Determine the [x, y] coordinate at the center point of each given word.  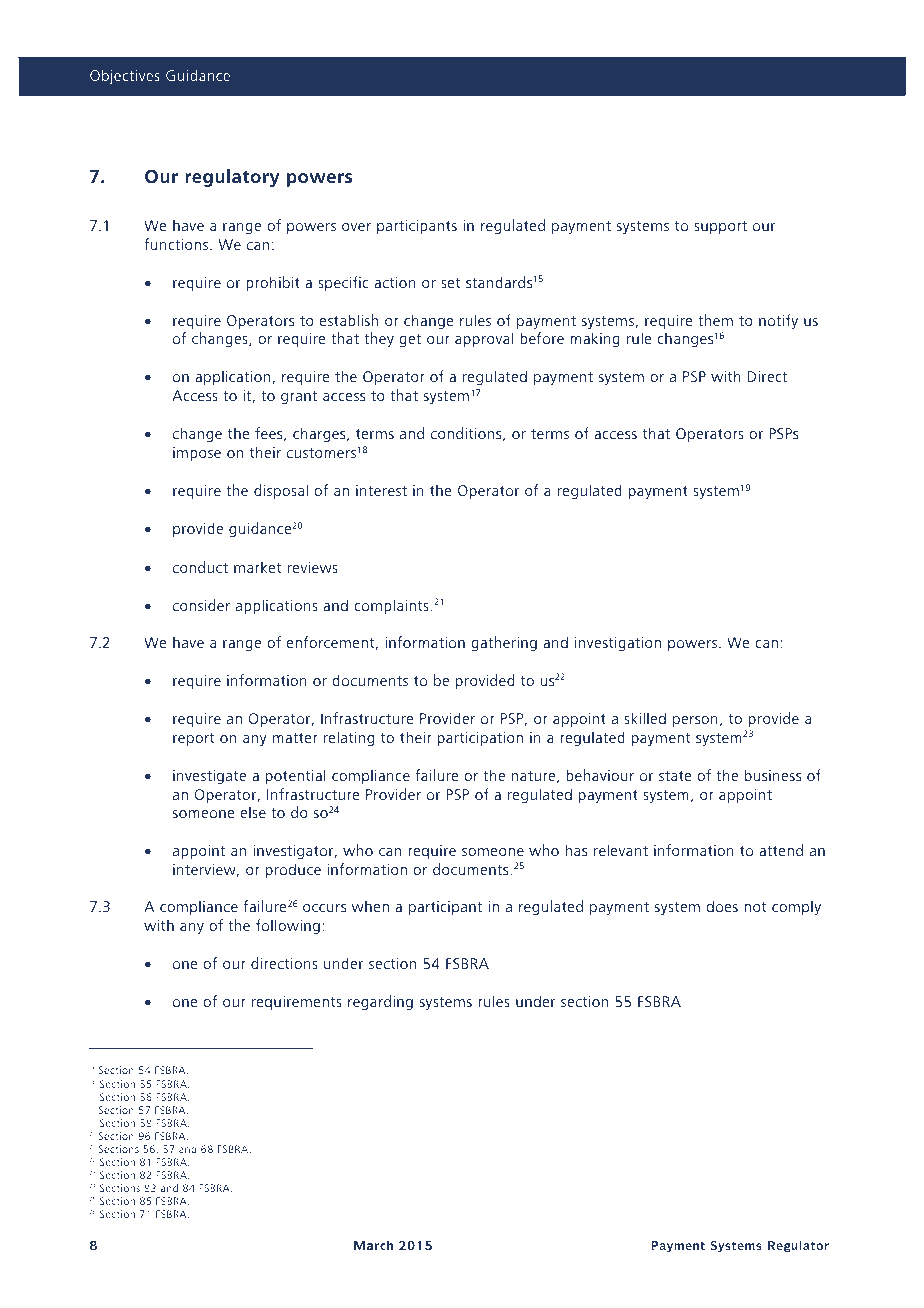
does [722, 906]
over [356, 227]
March [373, 1245]
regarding [380, 1003]
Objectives [125, 77]
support [720, 227]
